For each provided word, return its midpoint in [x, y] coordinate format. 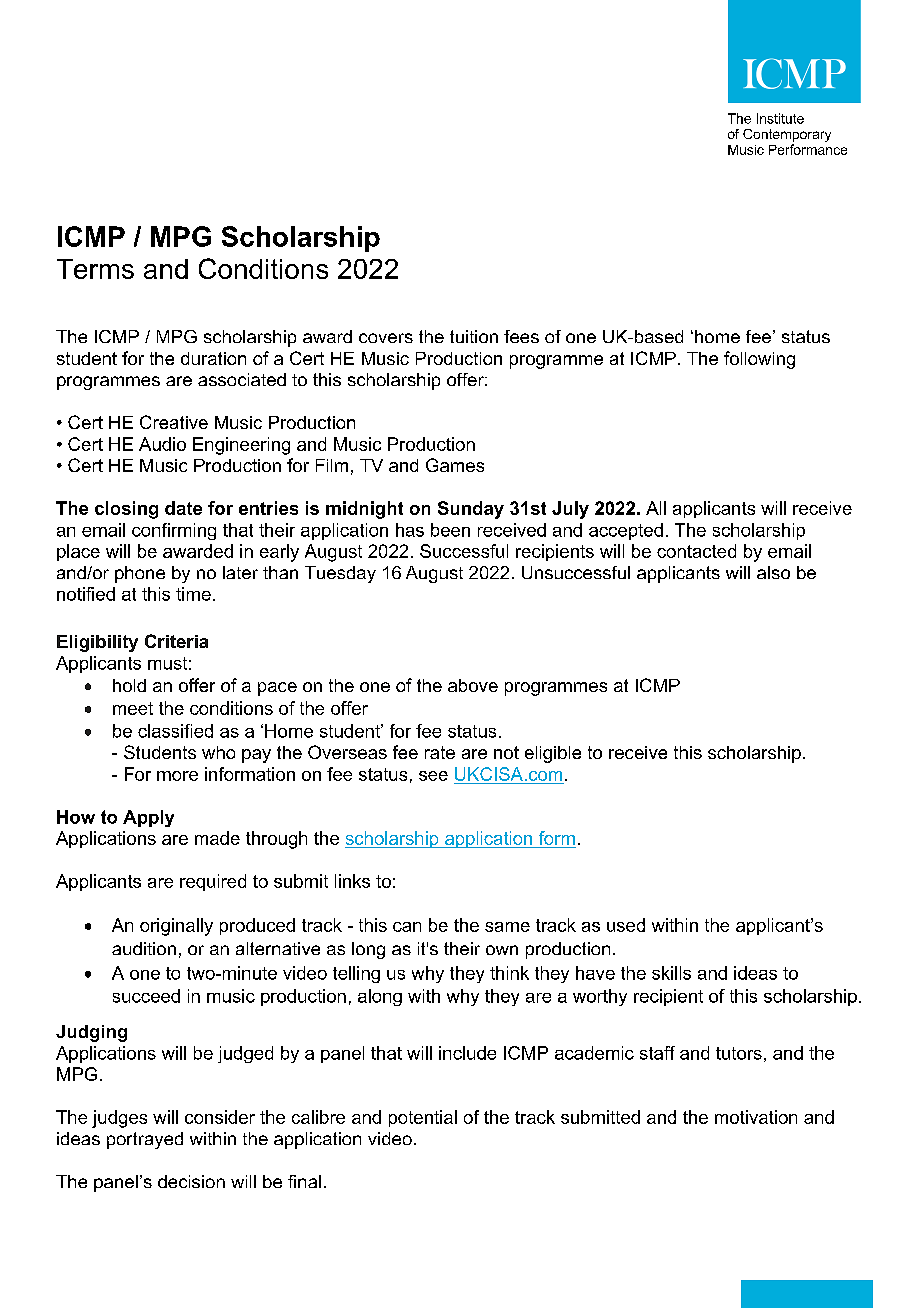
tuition [474, 336]
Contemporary [787, 135]
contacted [696, 551]
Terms [95, 269]
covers [386, 338]
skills [671, 973]
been [450, 530]
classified [175, 731]
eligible [553, 754]
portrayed [145, 1140]
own [502, 950]
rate [440, 752]
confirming [174, 531]
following [759, 360]
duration [213, 358]
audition [144, 948]
